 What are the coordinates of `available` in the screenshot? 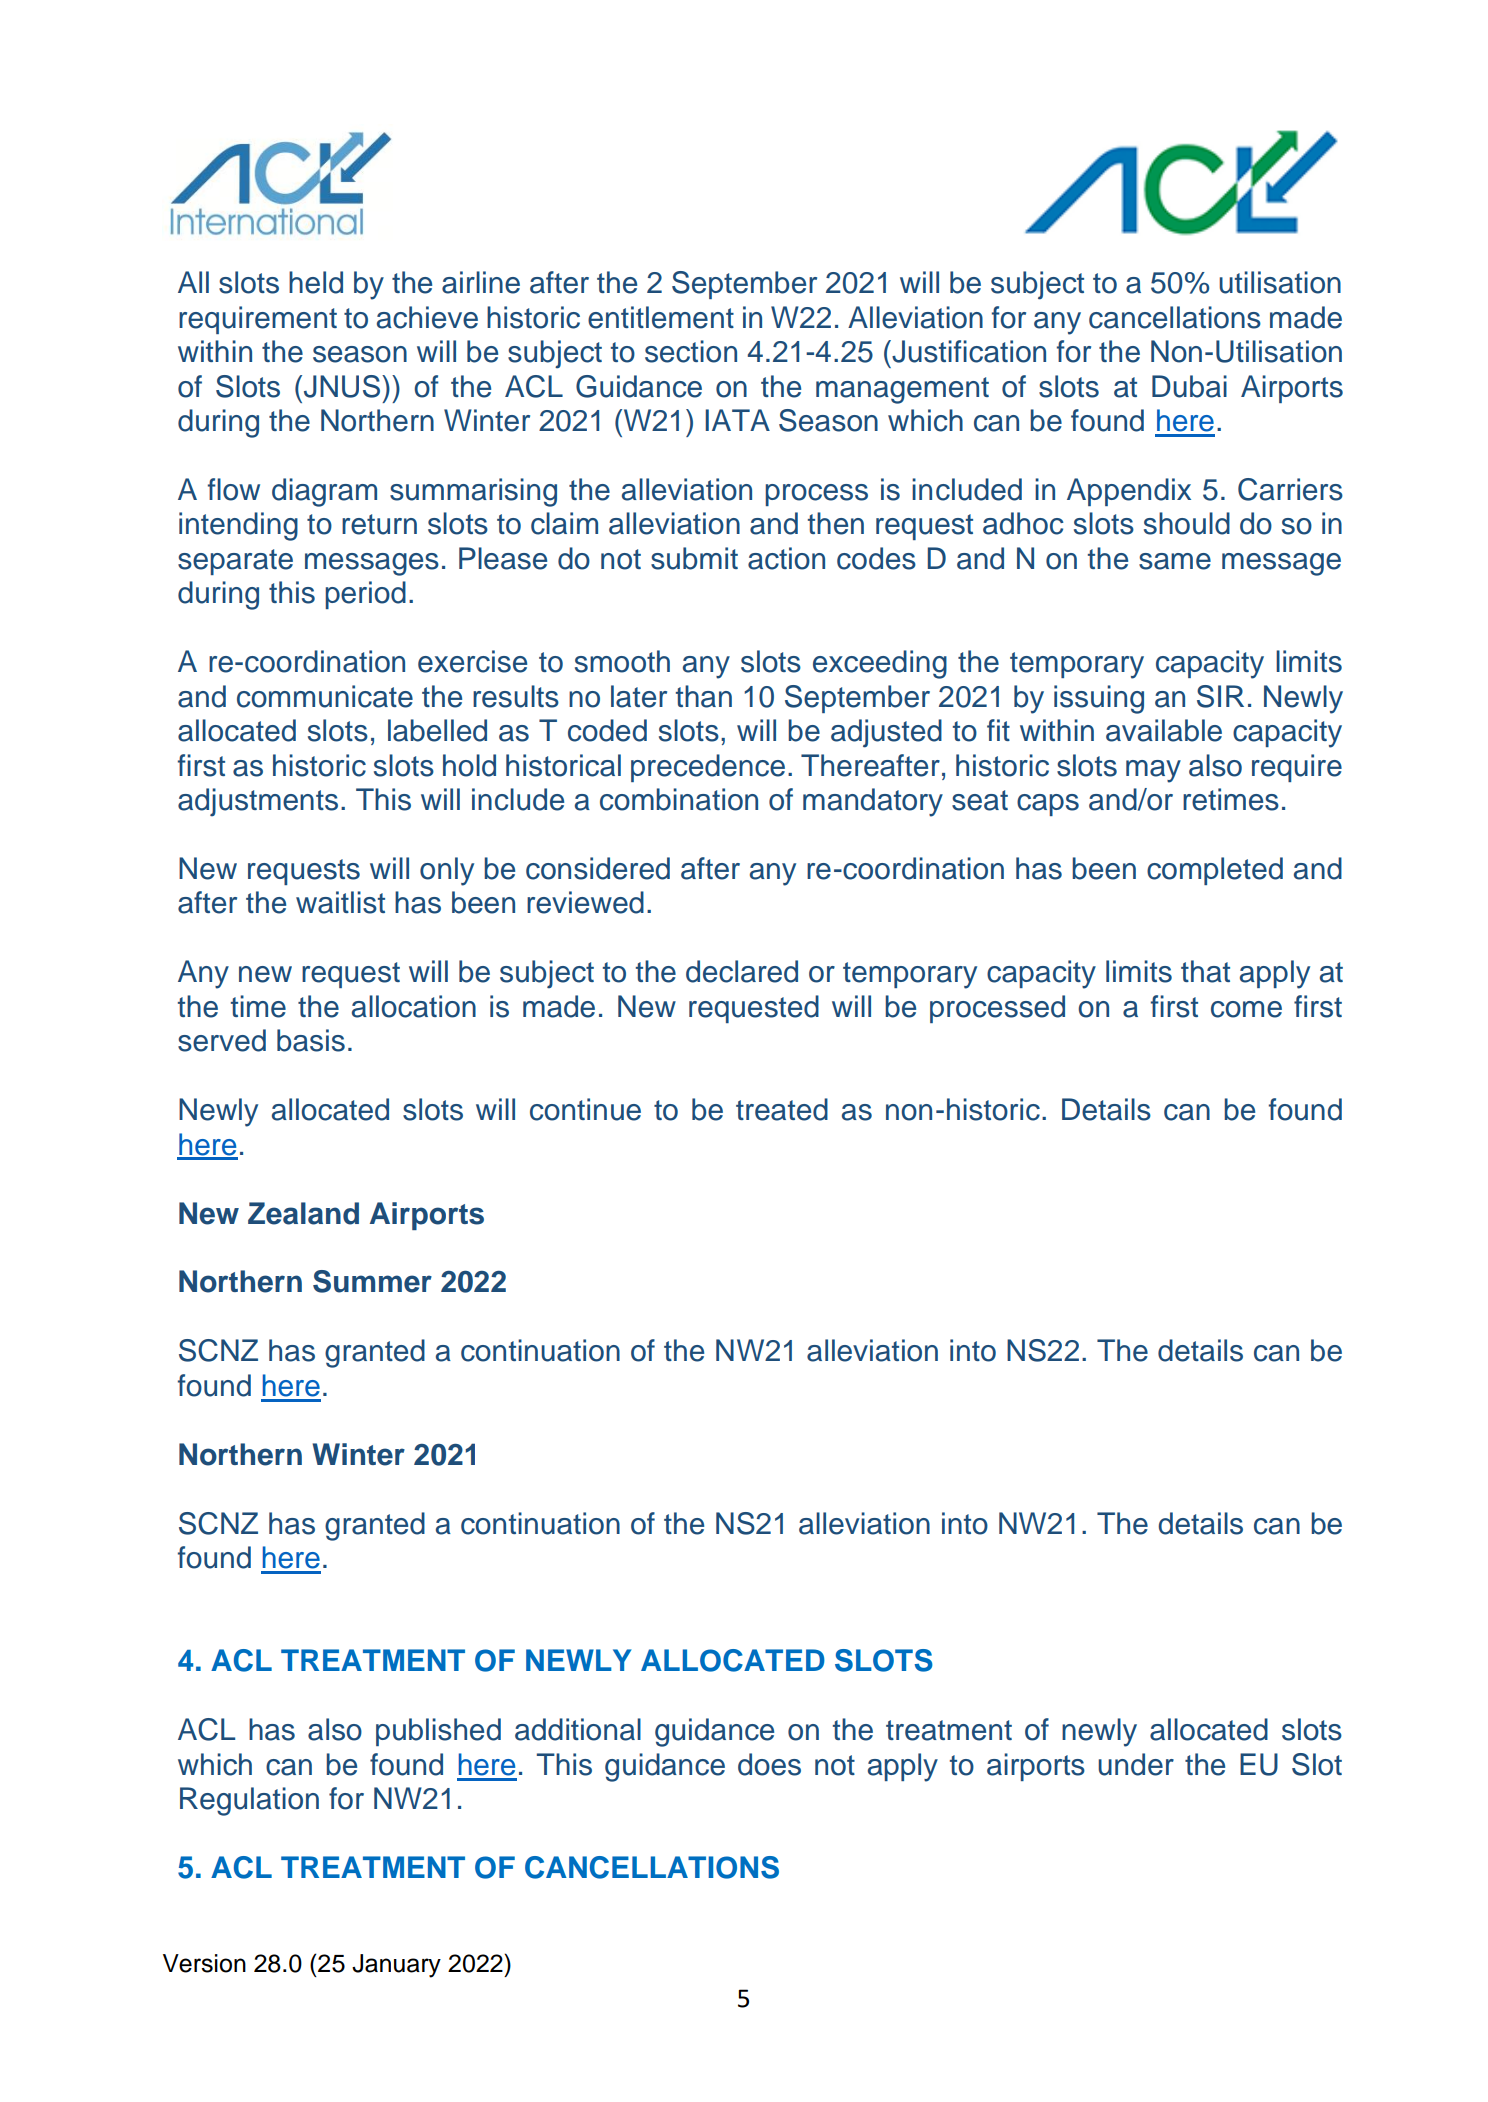 It's located at (1164, 730).
